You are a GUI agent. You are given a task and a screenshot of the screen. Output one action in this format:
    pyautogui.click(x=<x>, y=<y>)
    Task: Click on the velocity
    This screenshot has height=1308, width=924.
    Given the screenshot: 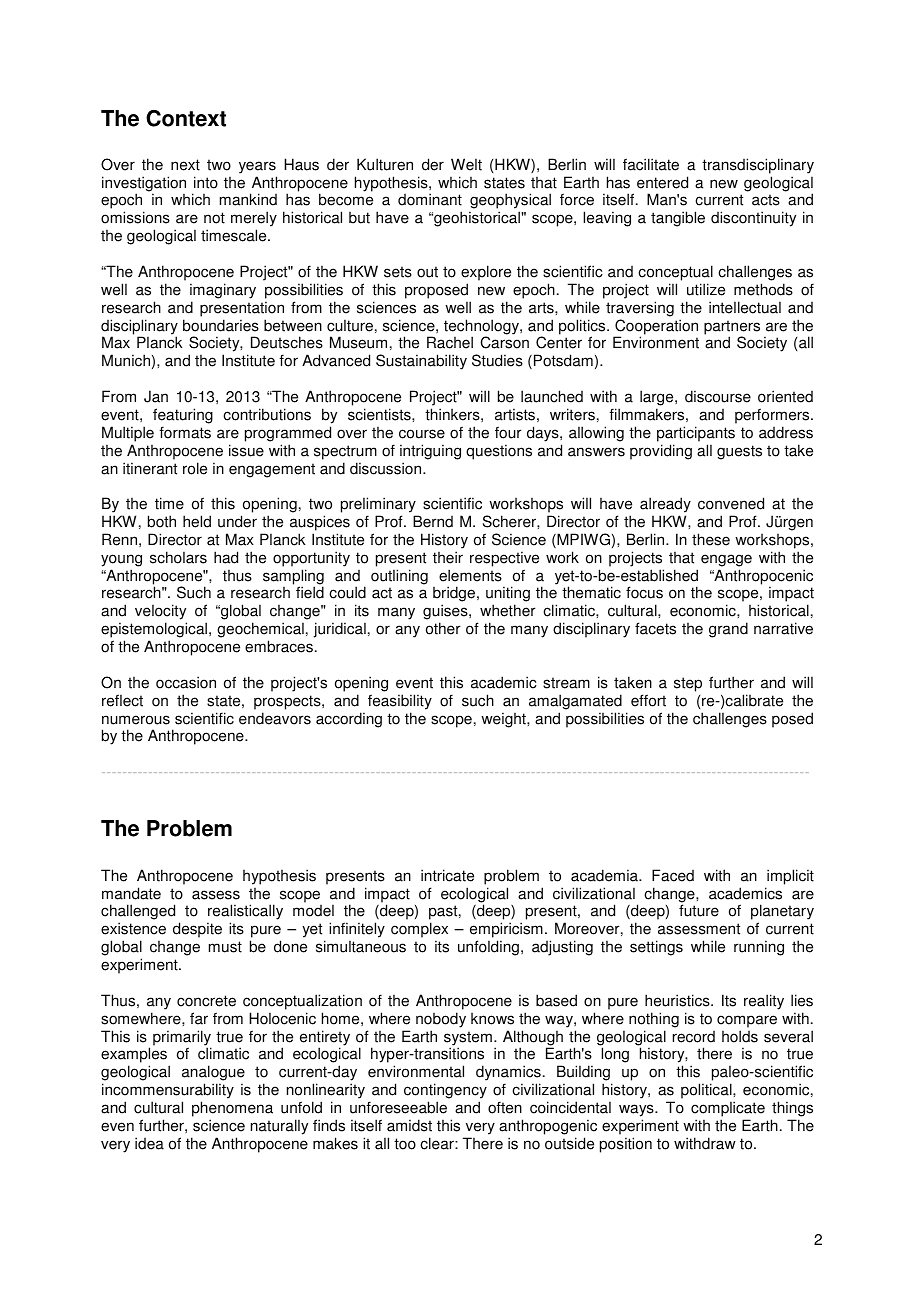 What is the action you would take?
    pyautogui.click(x=161, y=613)
